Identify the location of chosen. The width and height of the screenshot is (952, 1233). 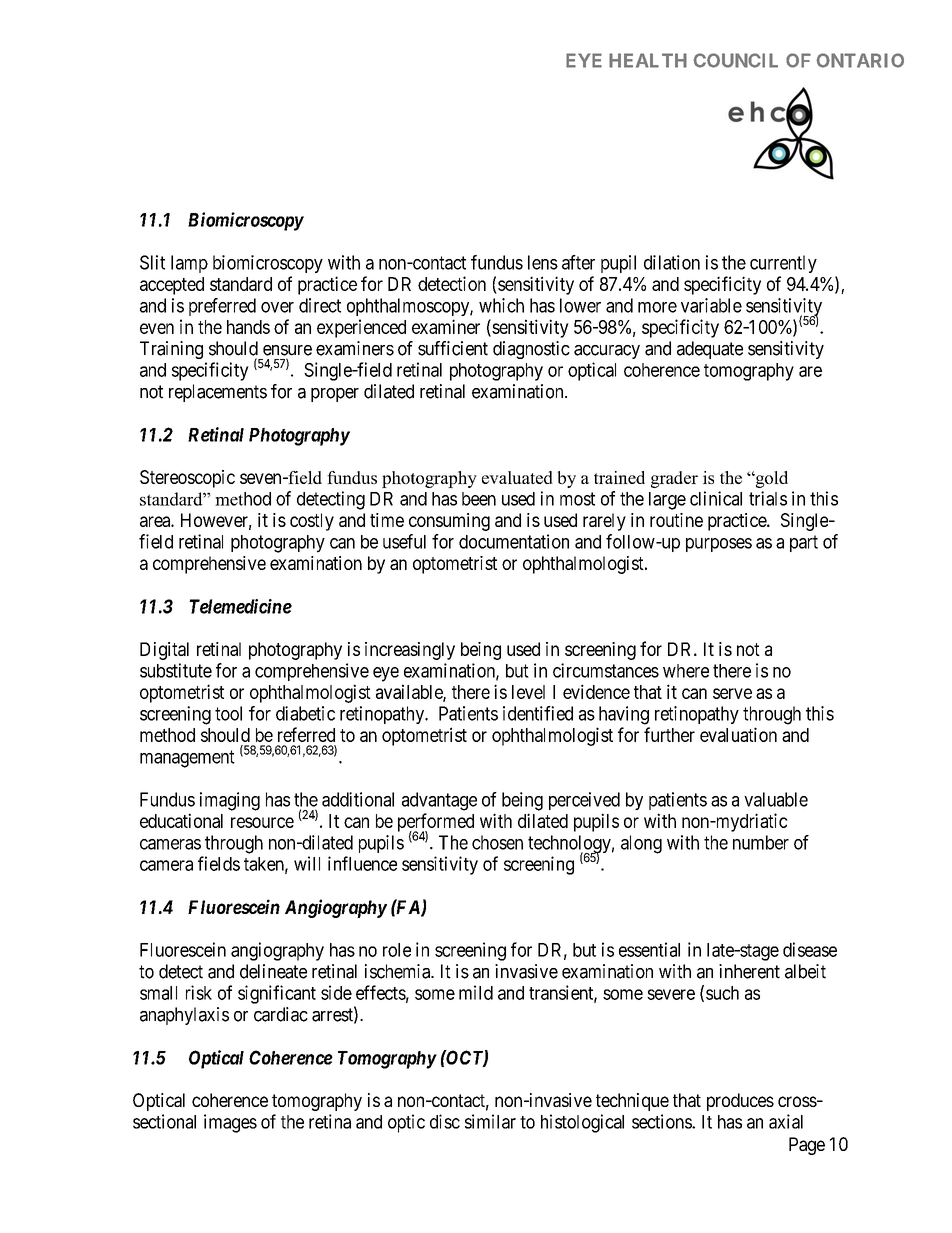
(497, 842).
